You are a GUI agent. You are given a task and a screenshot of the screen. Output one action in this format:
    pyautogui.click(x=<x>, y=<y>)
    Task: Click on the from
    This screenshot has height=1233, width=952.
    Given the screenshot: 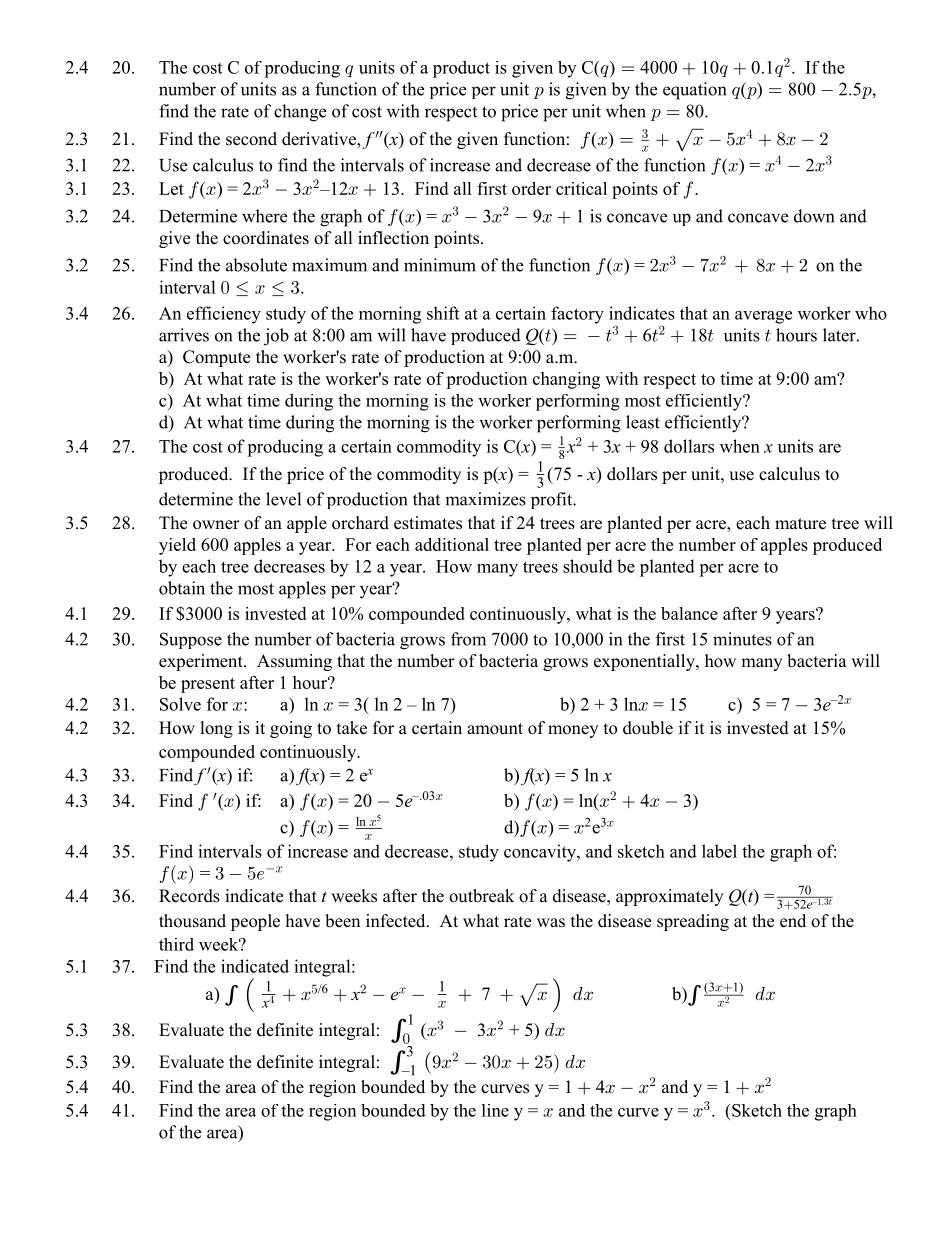 What is the action you would take?
    pyautogui.click(x=468, y=639)
